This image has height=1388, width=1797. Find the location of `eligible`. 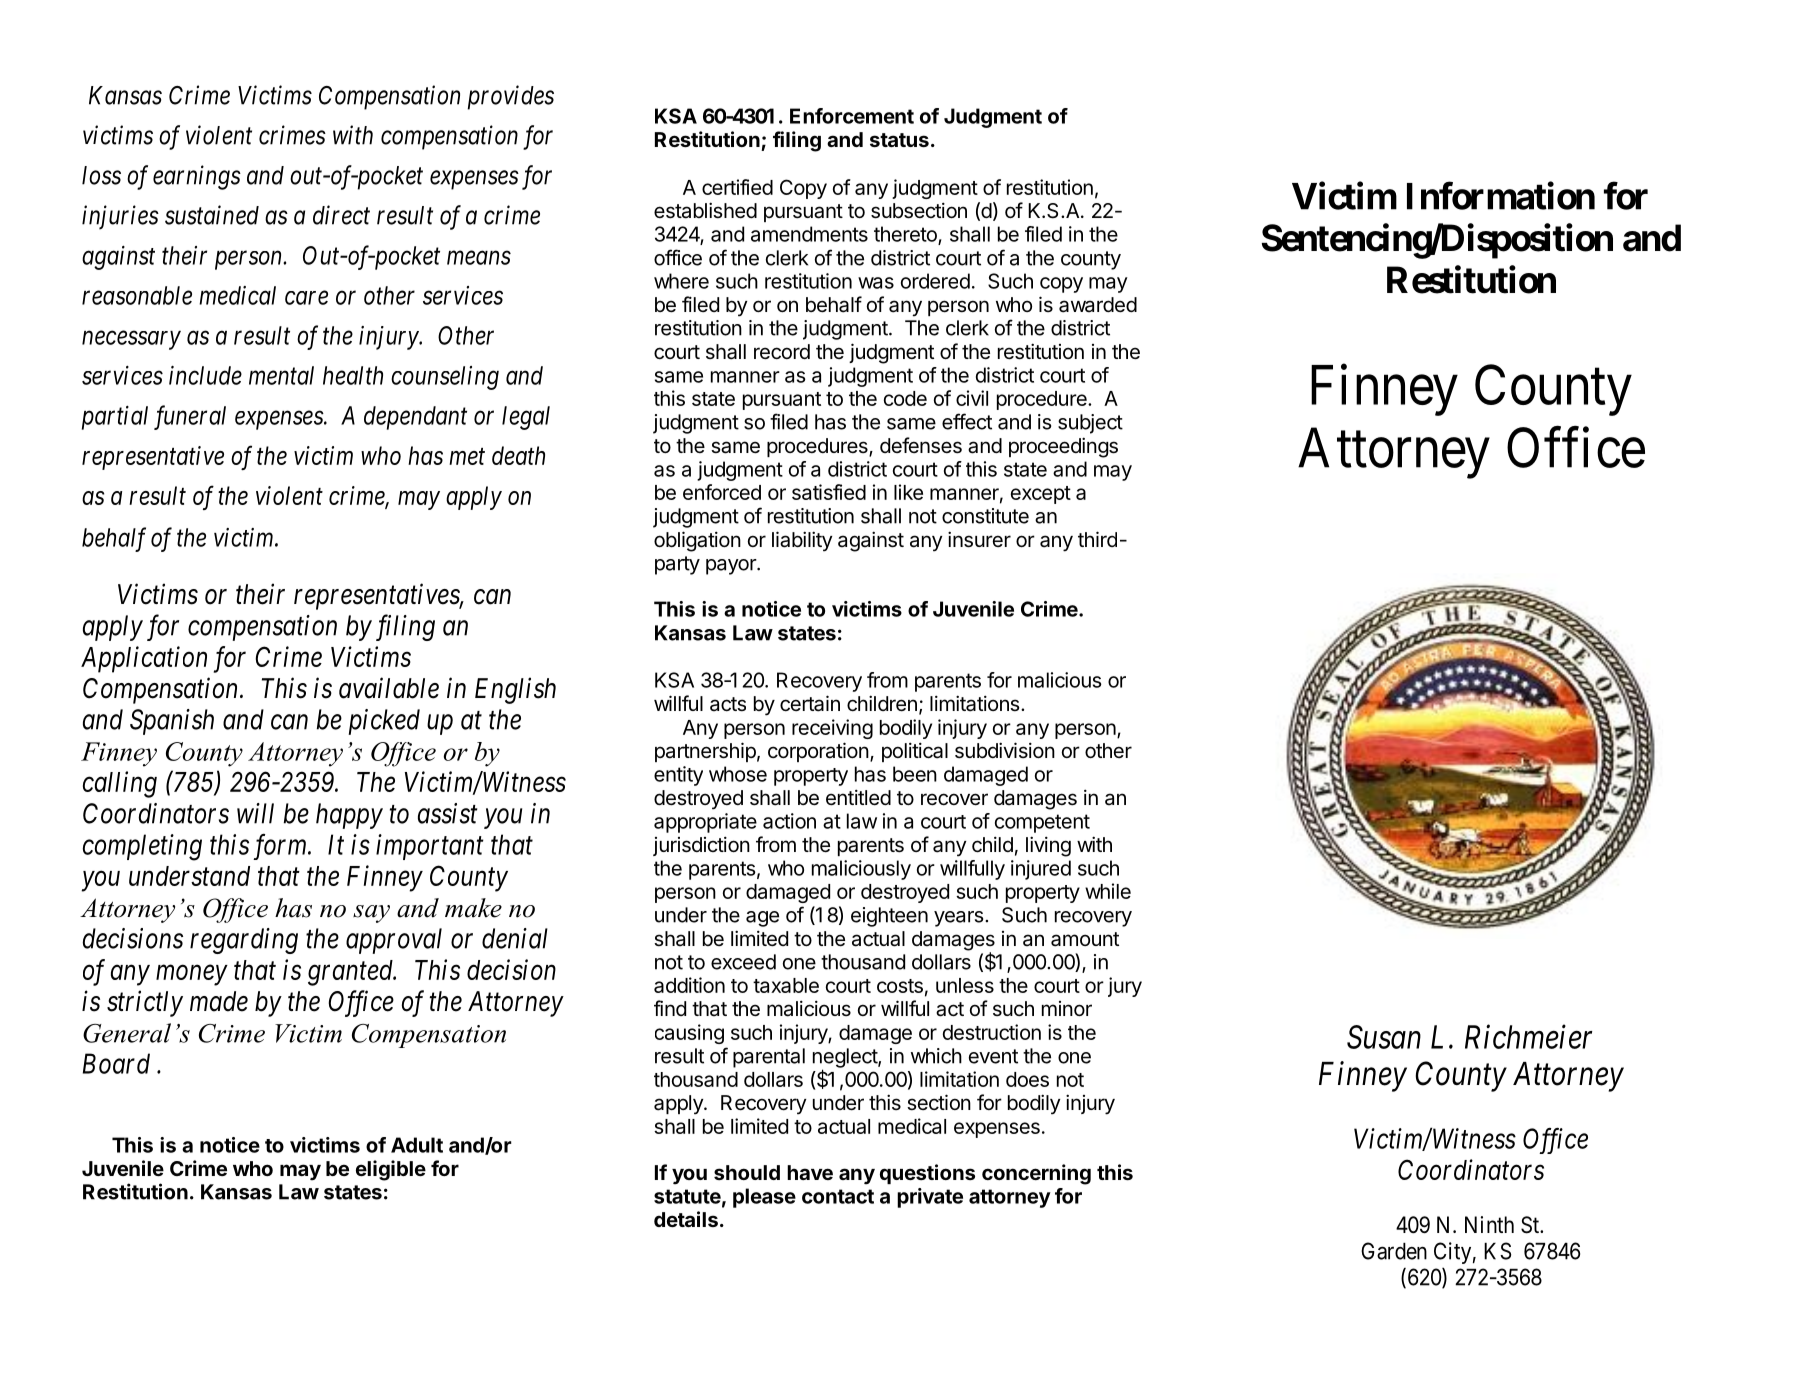

eligible is located at coordinates (391, 1170).
